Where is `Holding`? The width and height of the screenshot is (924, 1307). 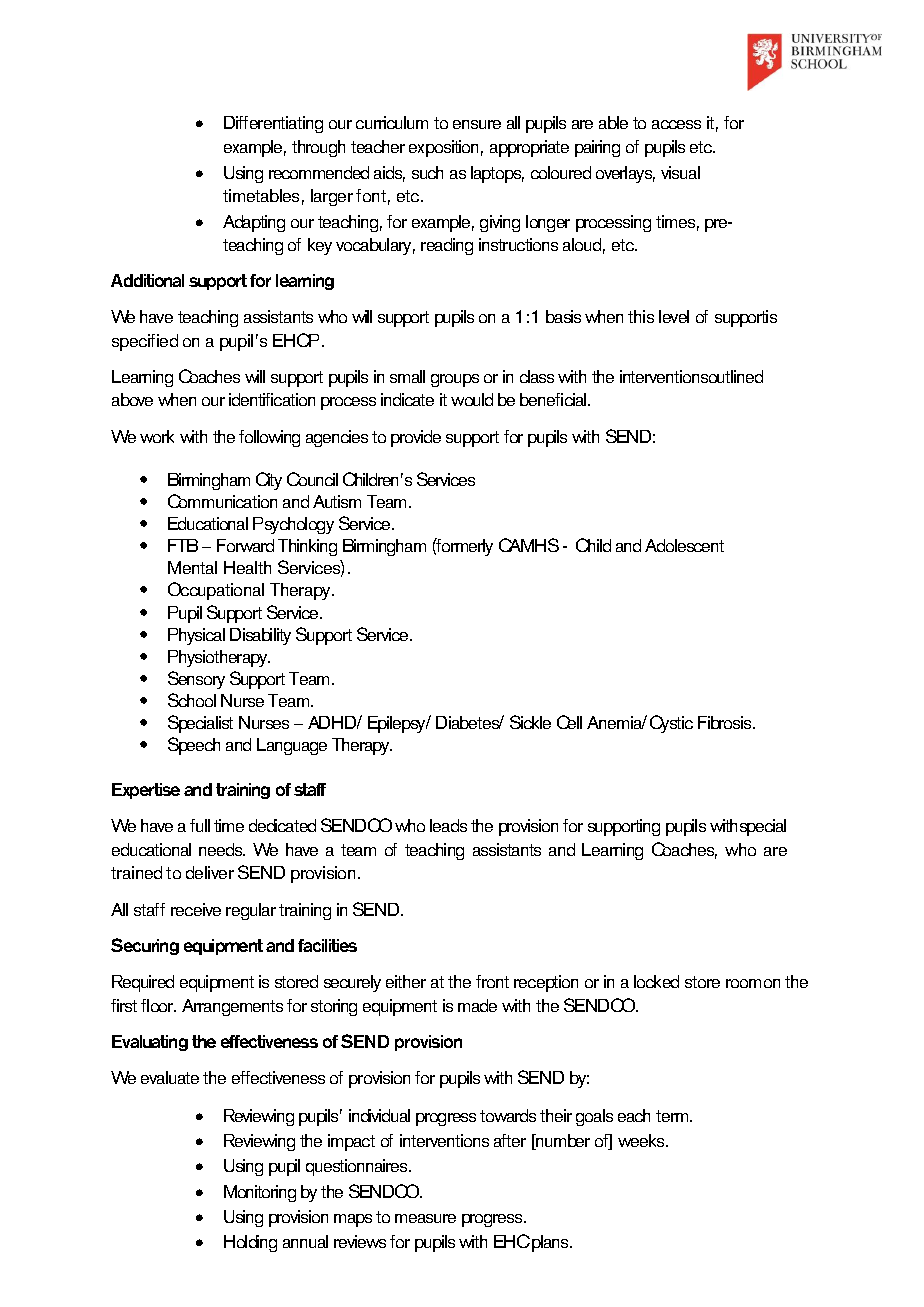 Holding is located at coordinates (250, 1243).
